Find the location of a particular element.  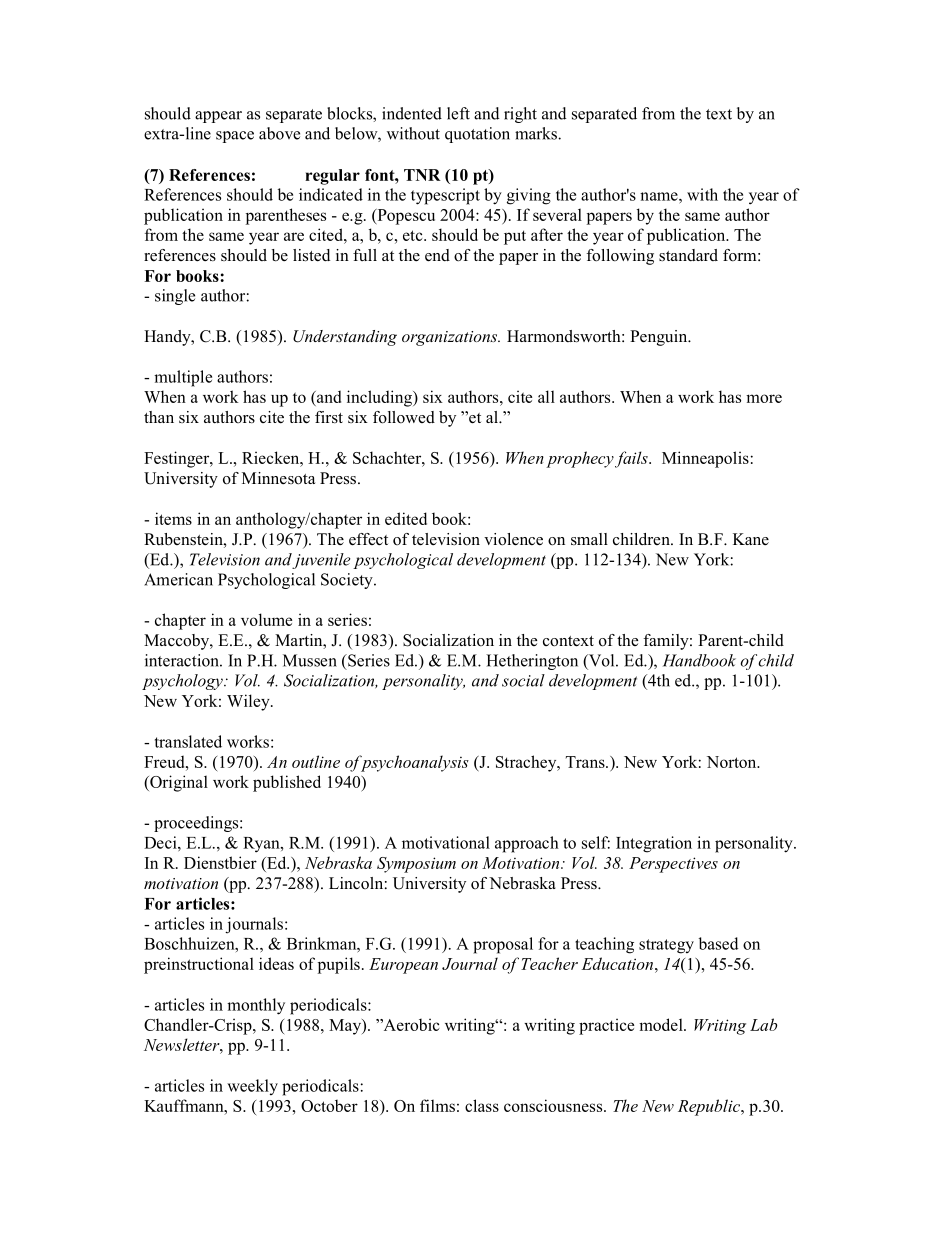

volume is located at coordinates (266, 619).
